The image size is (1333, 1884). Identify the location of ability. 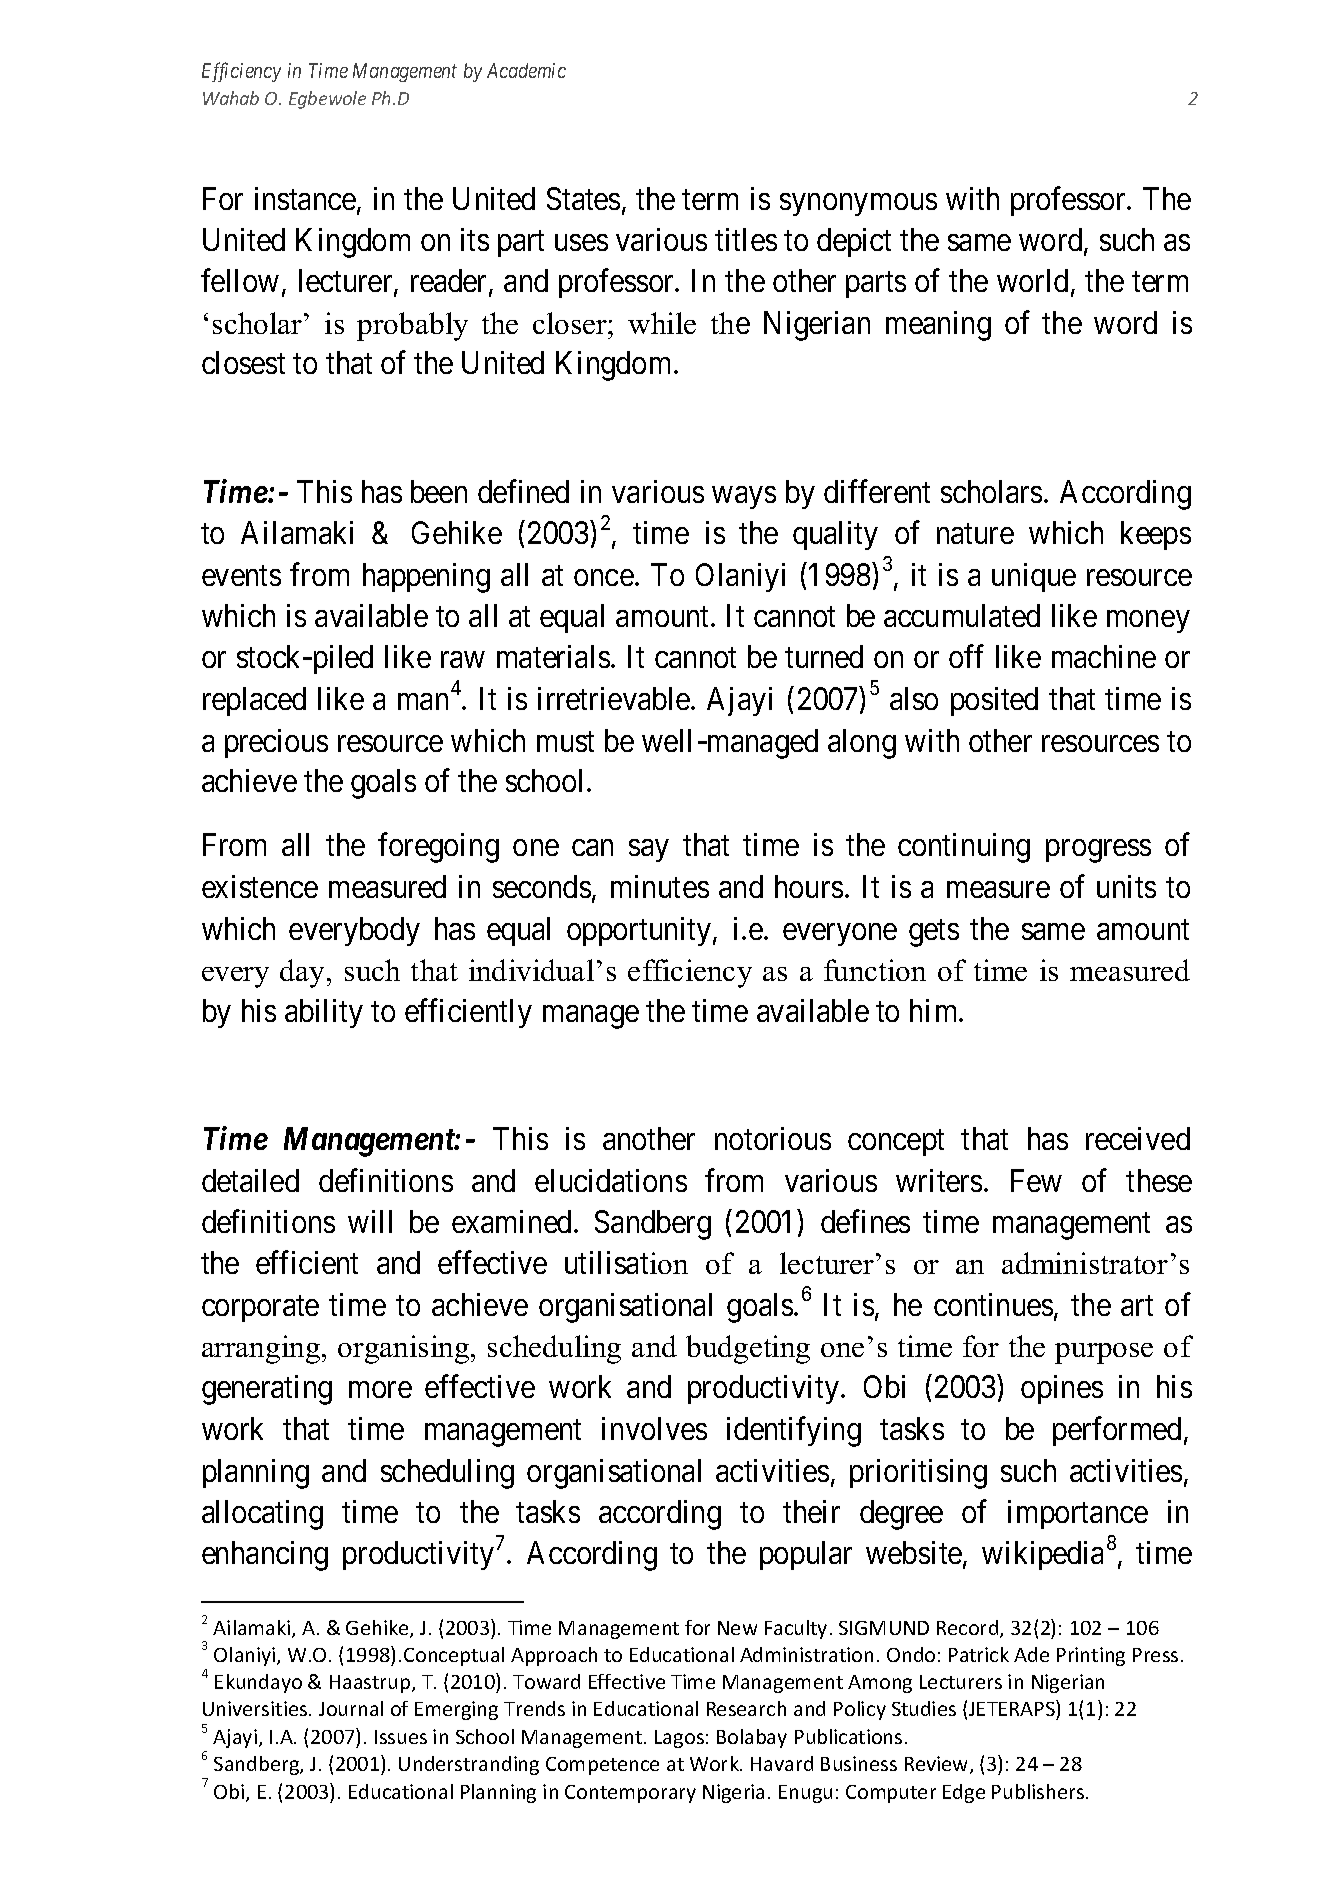
(324, 1013).
